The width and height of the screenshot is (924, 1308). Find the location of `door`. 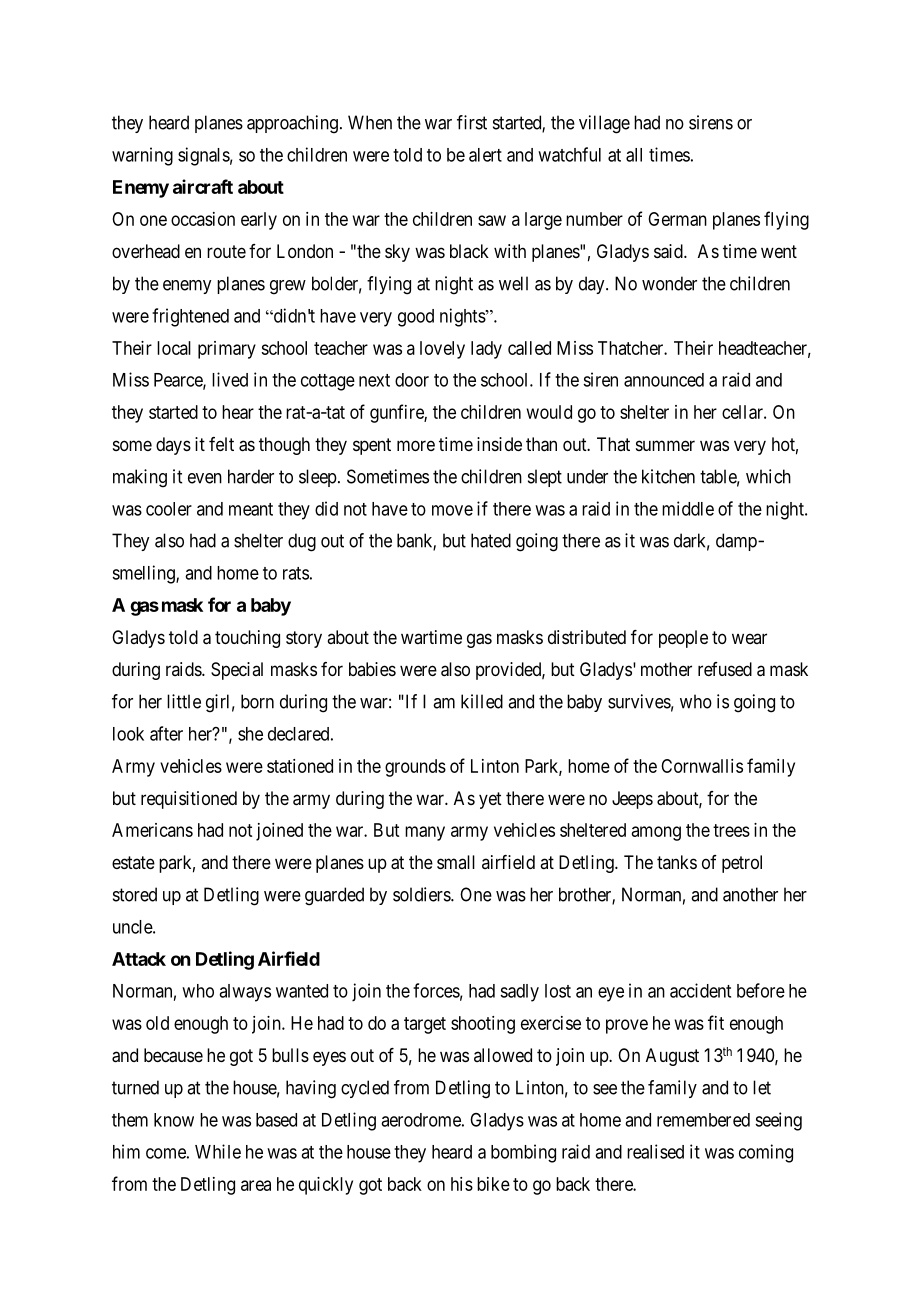

door is located at coordinates (412, 380).
